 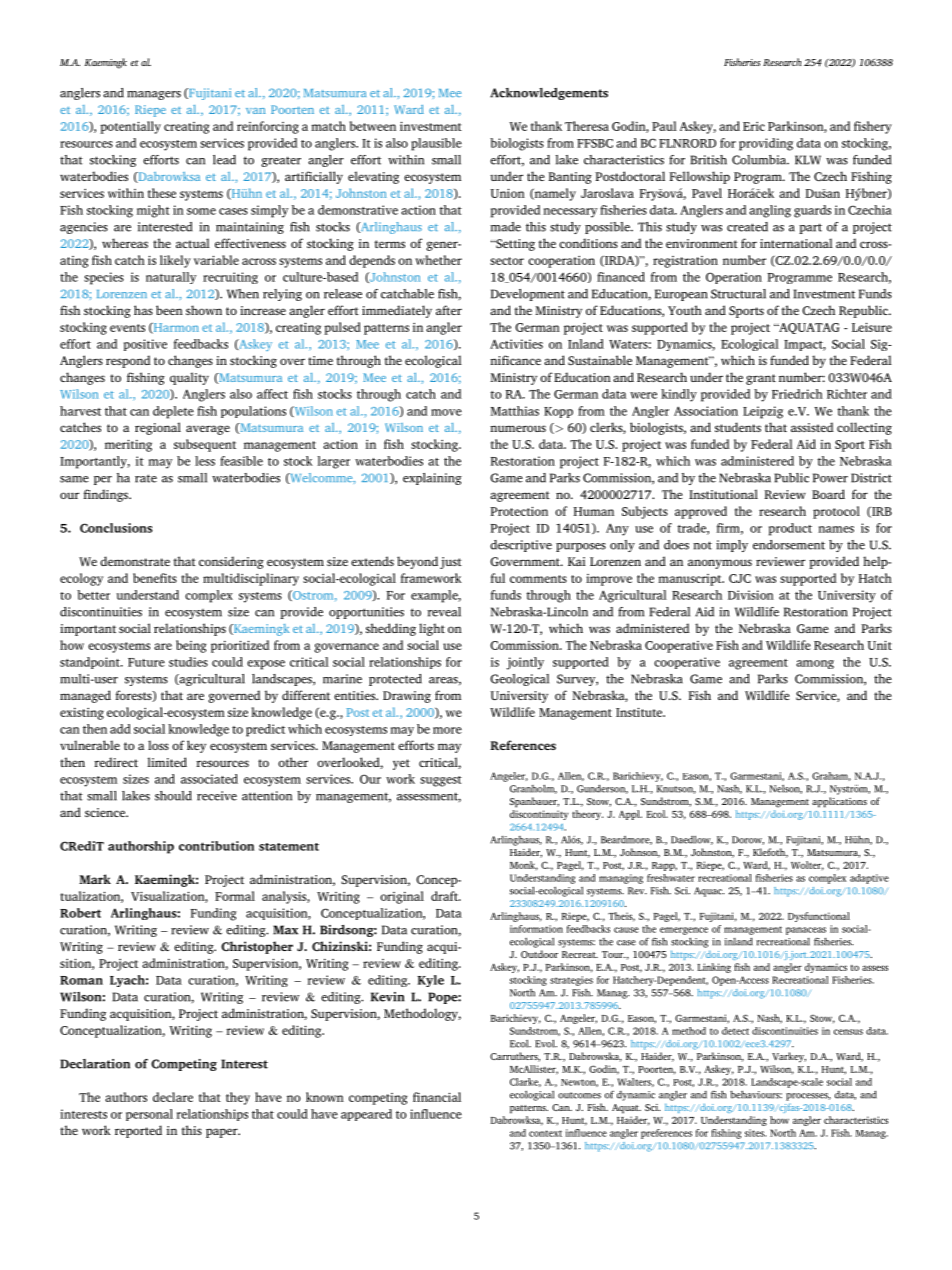 What do you see at coordinates (444, 612) in the screenshot?
I see `reveal` at bounding box center [444, 612].
